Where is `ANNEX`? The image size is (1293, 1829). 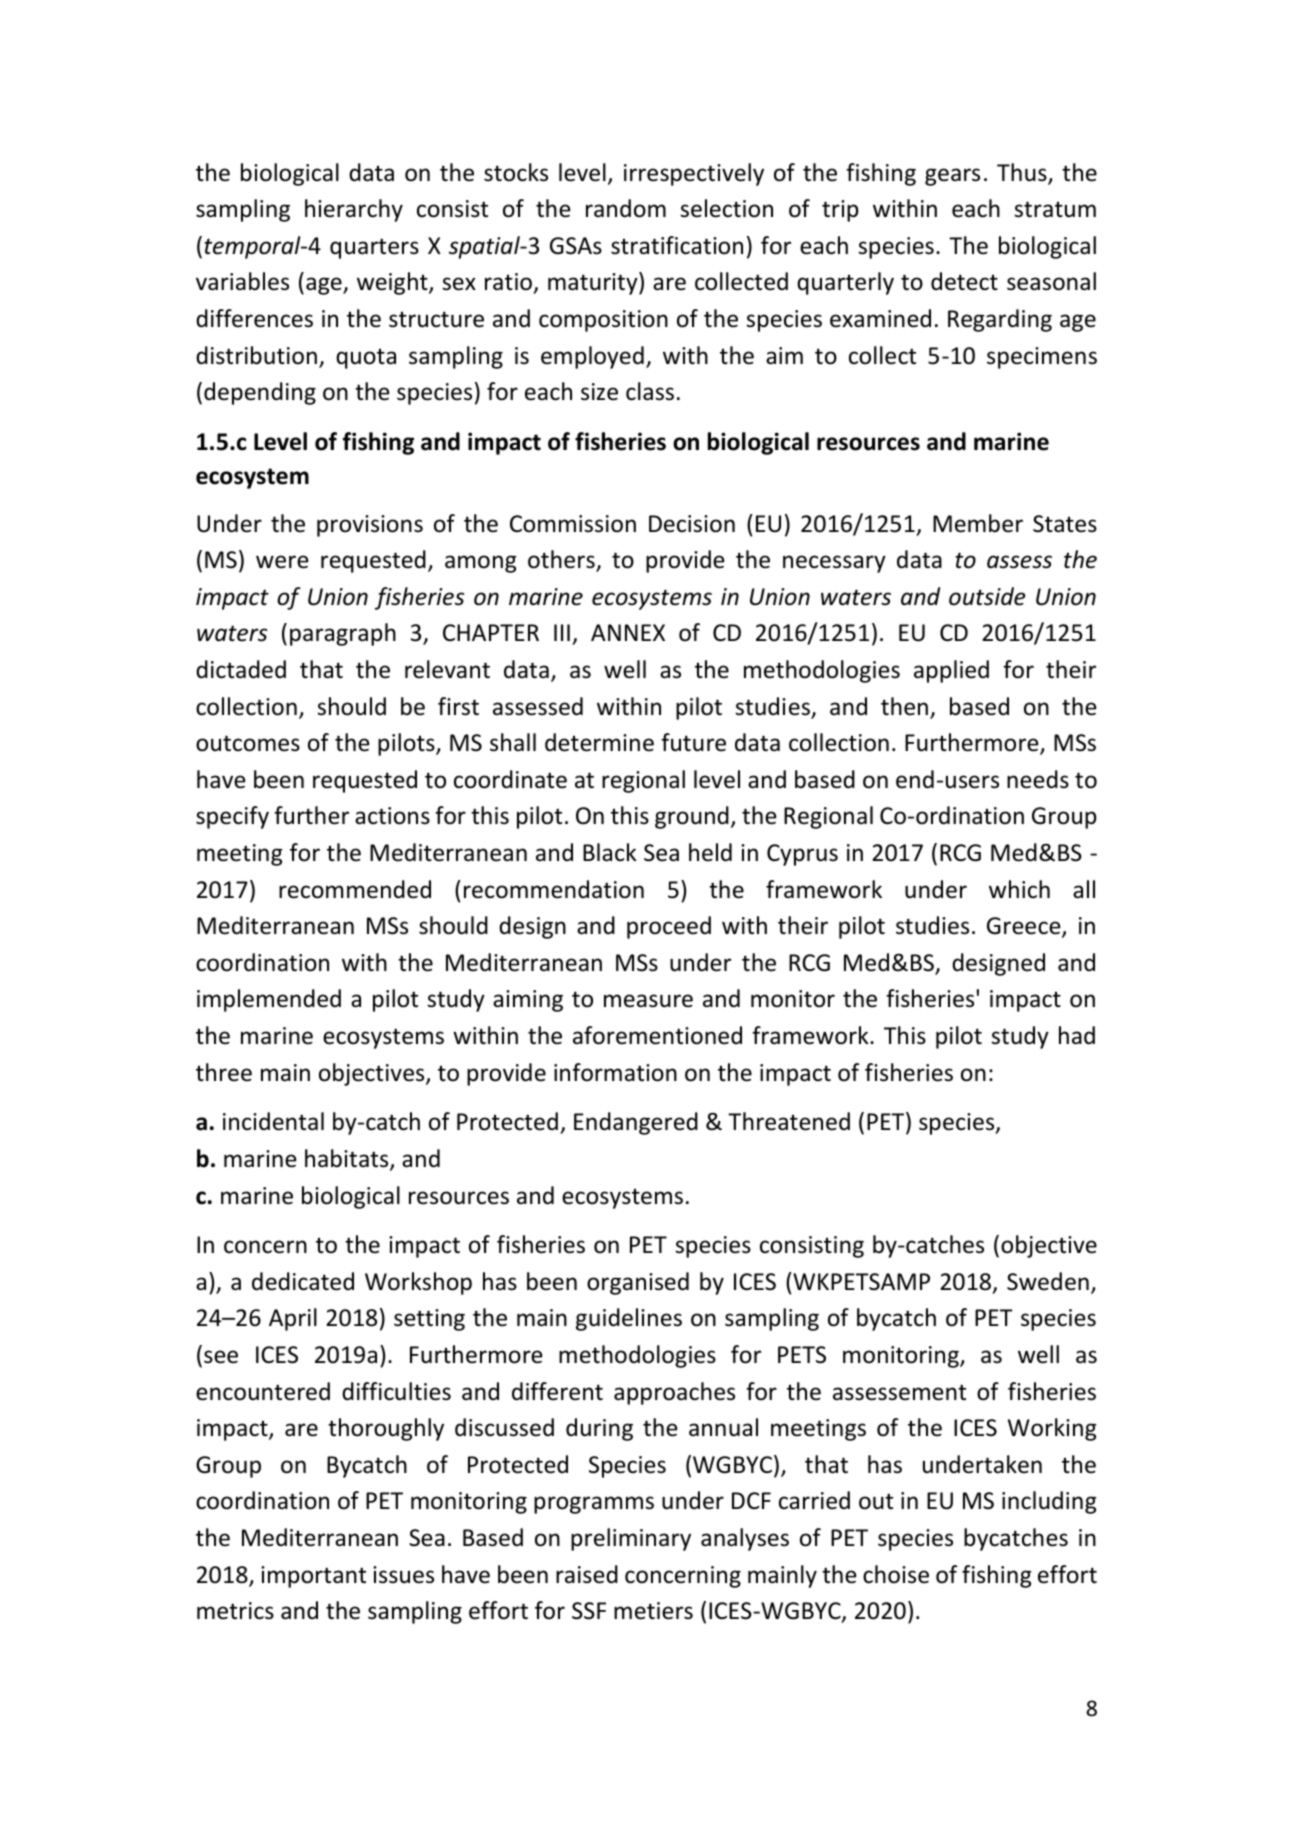 ANNEX is located at coordinates (628, 632).
